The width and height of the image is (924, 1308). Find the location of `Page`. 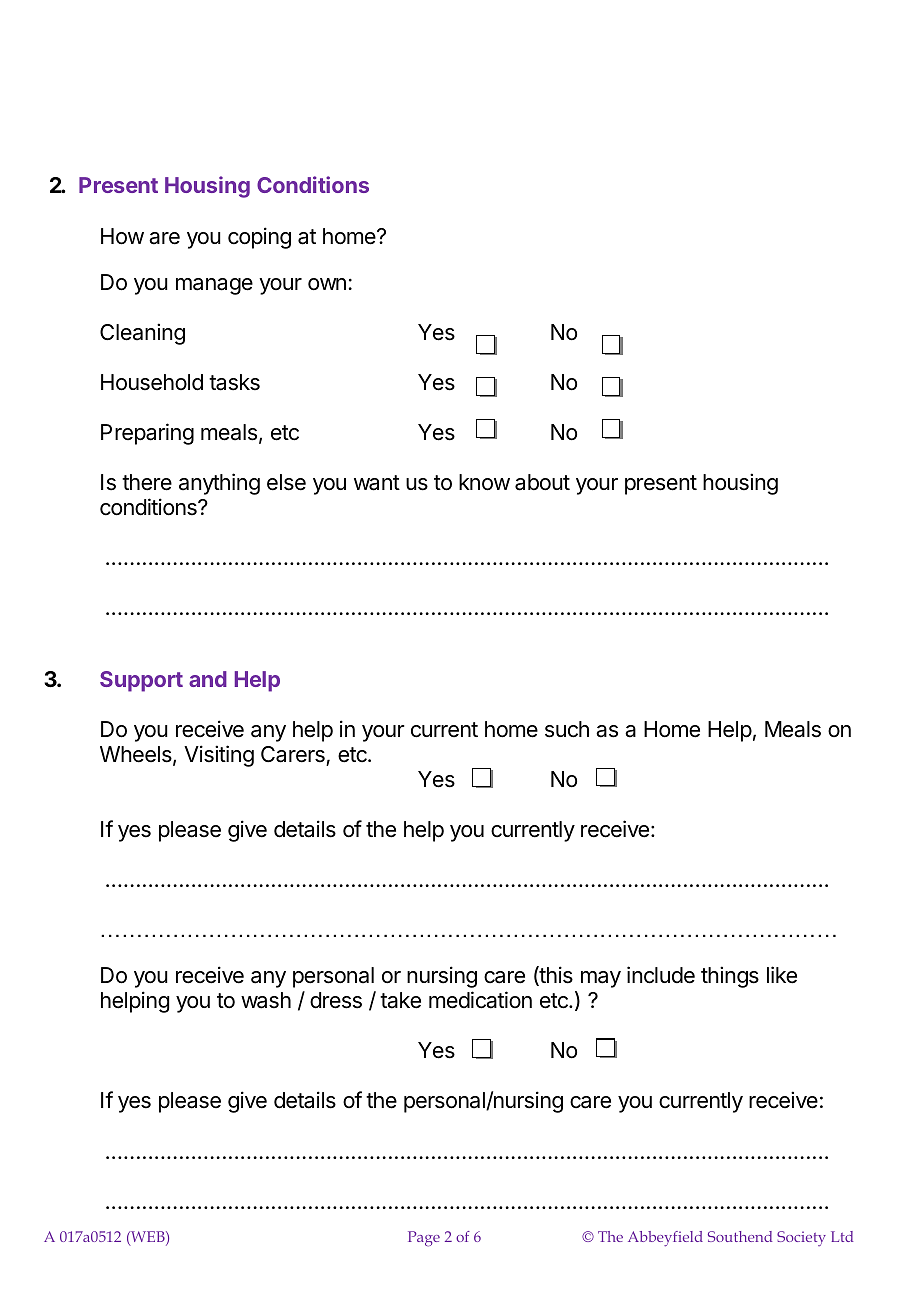

Page is located at coordinates (424, 1239).
